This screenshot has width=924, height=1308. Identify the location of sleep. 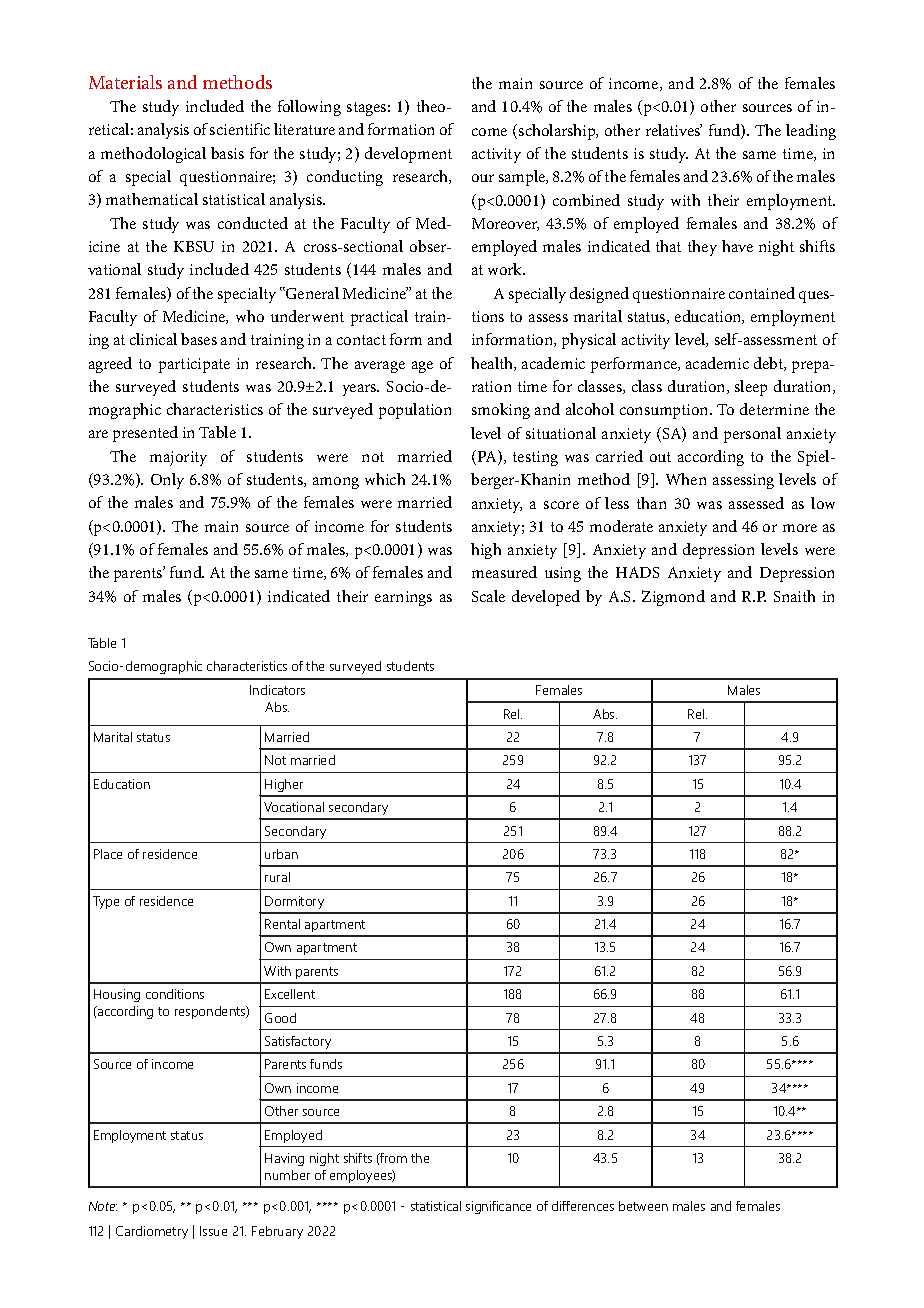
(751, 388).
